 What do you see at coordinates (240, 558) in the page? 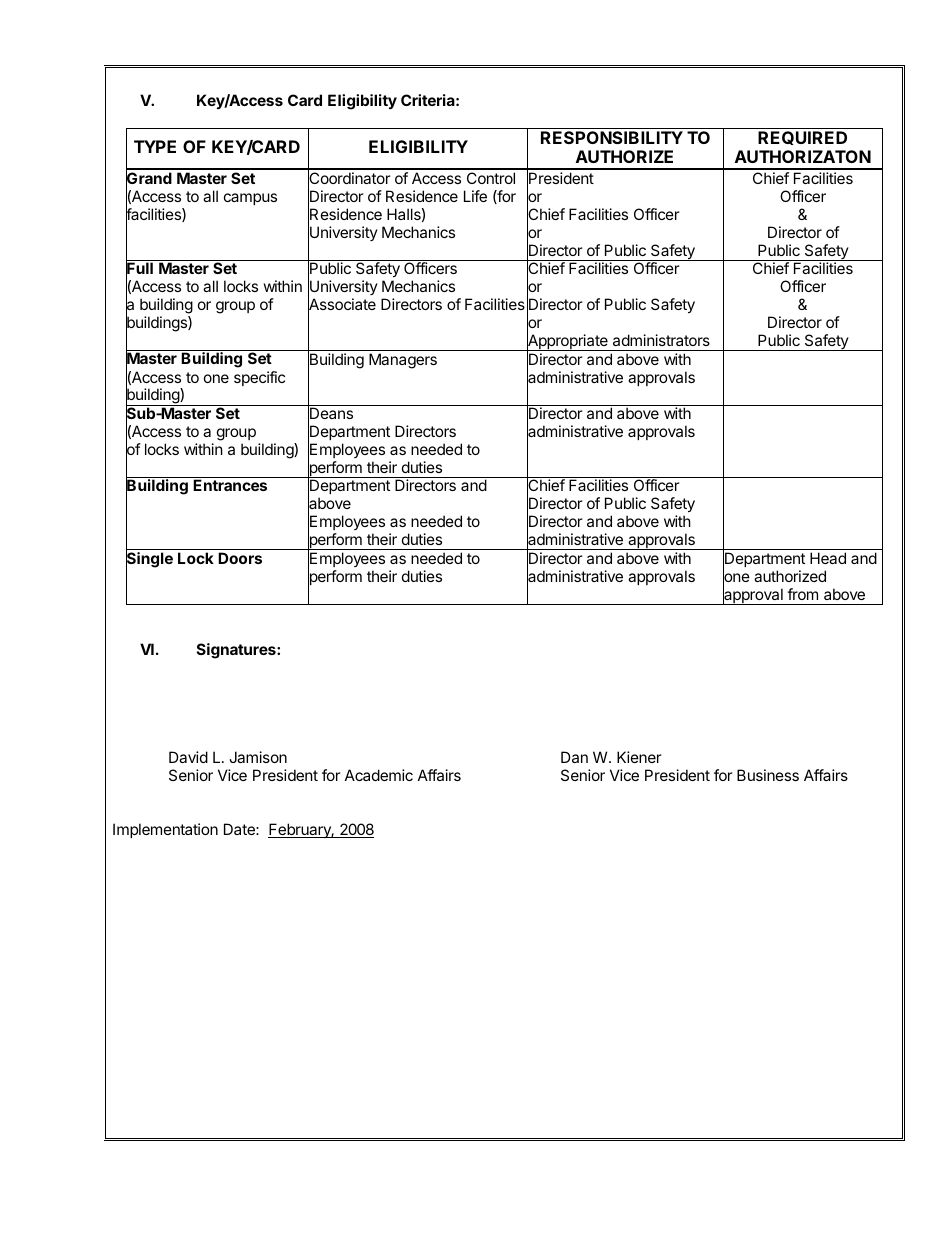
I see `Doors` at bounding box center [240, 558].
